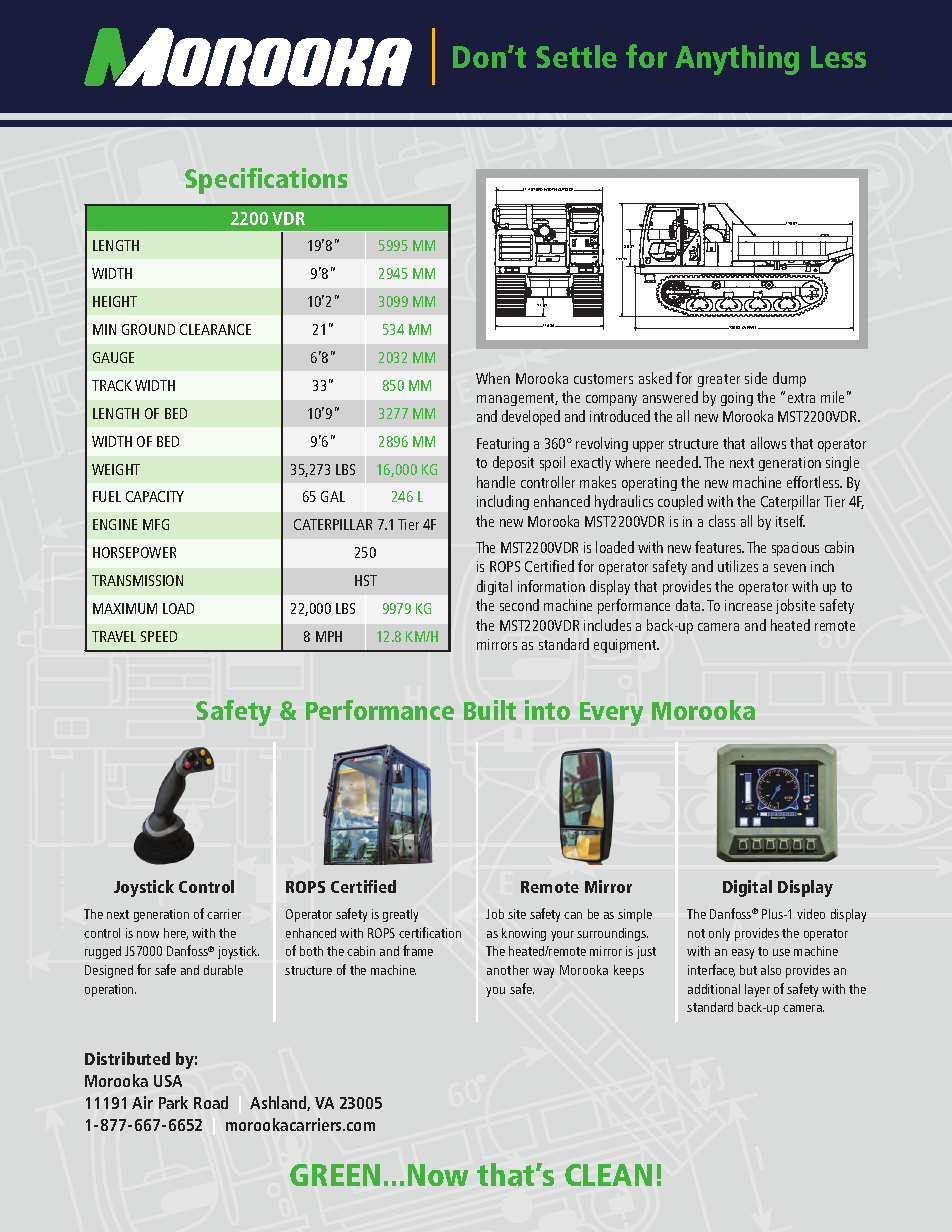  Describe the element at coordinates (159, 636) in the image. I see `SPEED` at that location.
